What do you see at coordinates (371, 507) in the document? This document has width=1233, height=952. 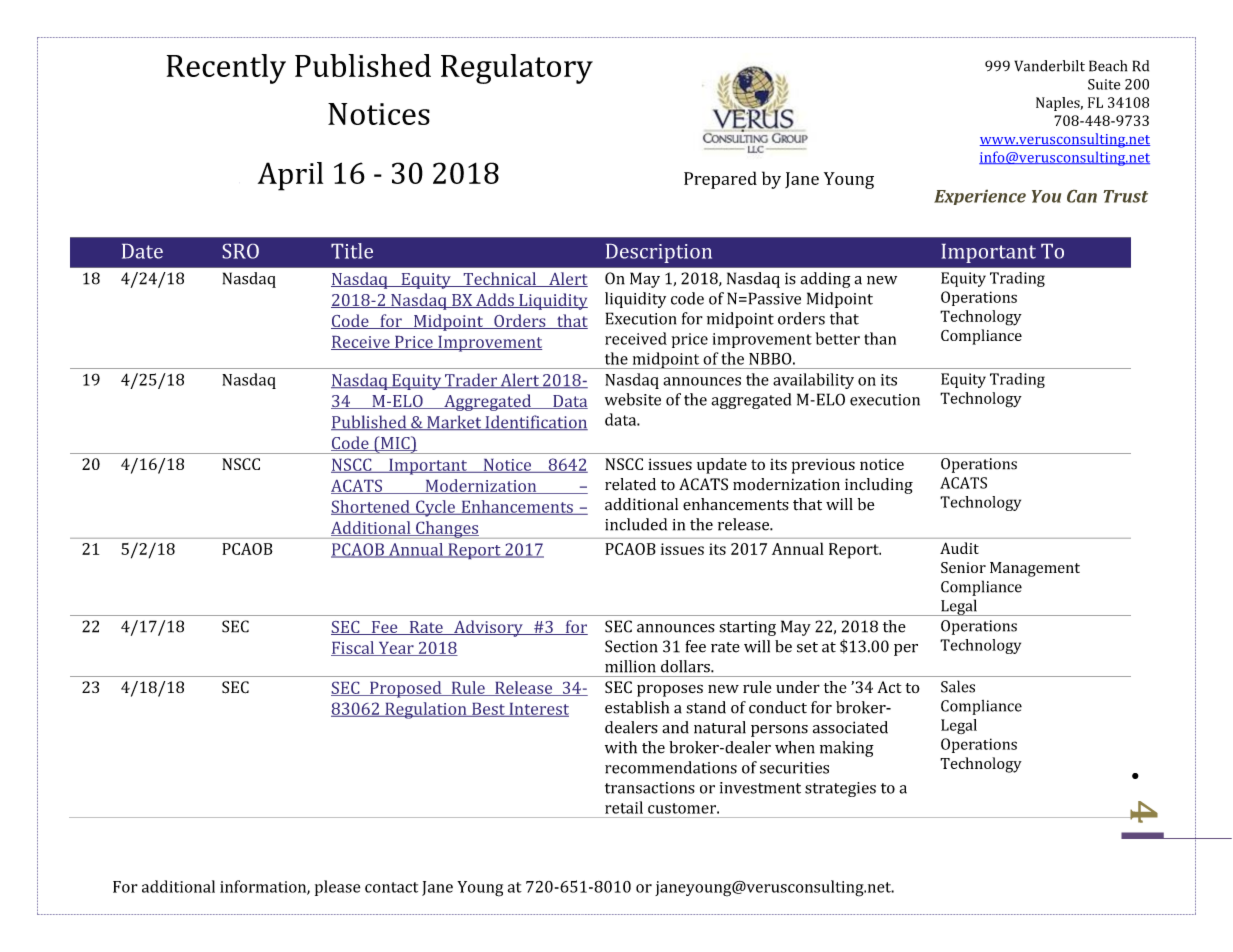 I see `Shortened` at bounding box center [371, 507].
